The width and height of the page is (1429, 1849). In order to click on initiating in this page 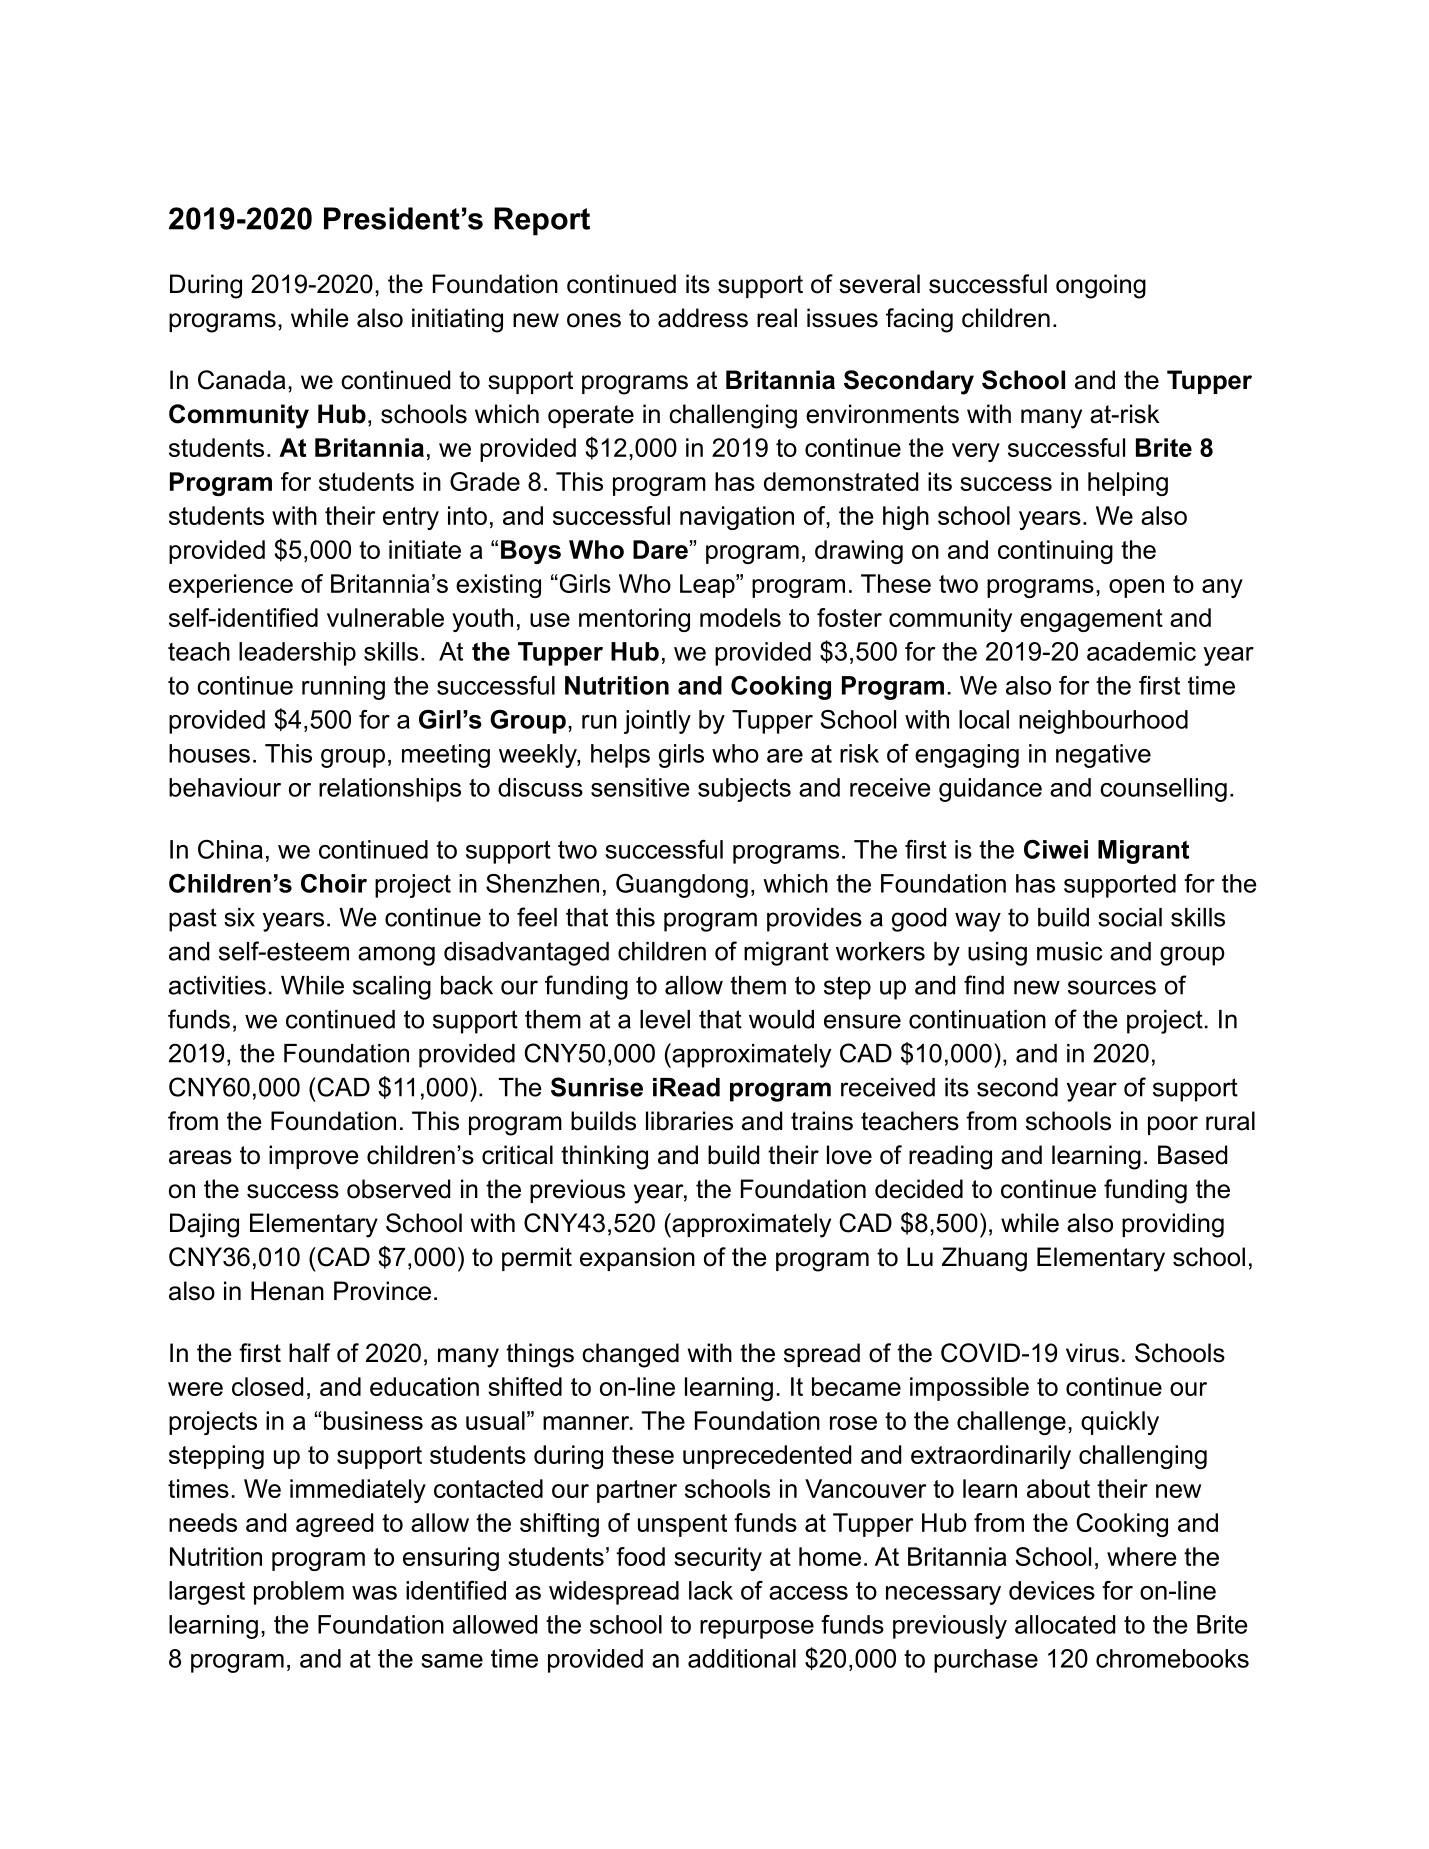, I will do `click(457, 320)`.
